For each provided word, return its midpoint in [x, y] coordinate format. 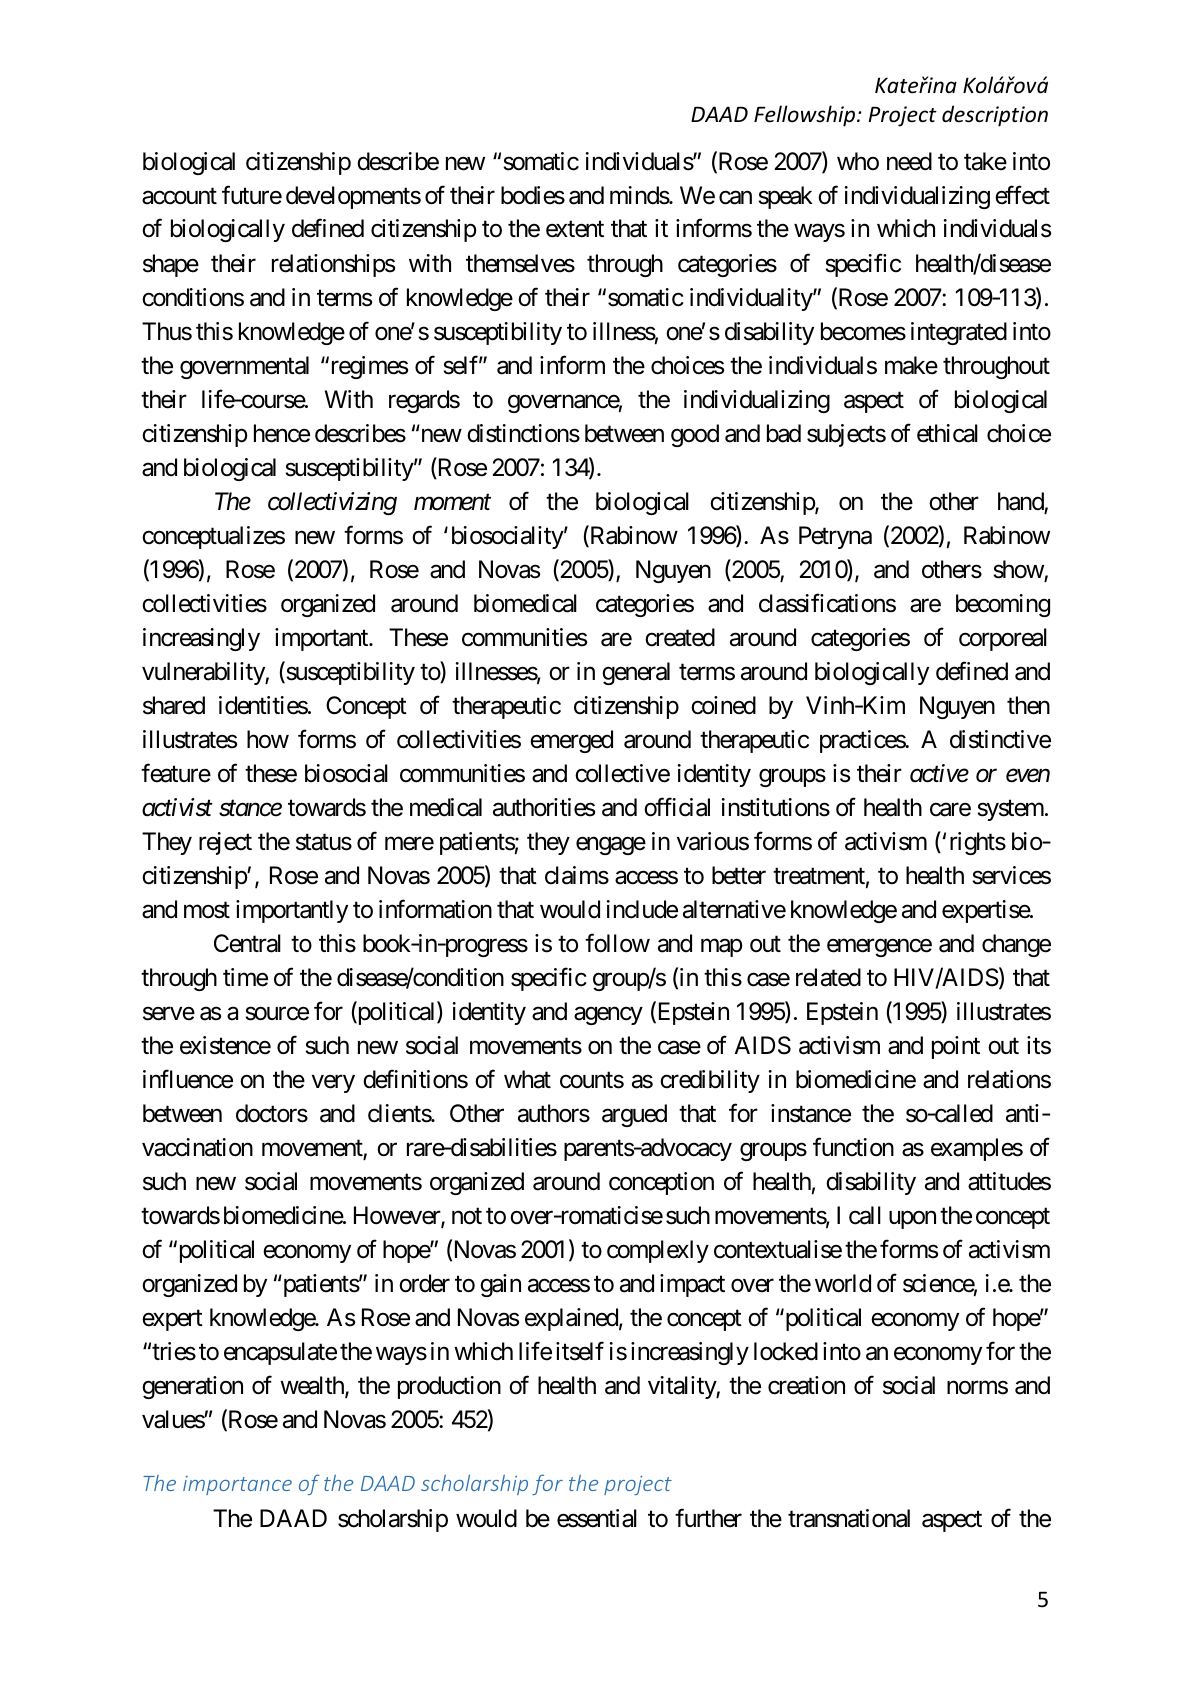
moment [452, 503]
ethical [947, 433]
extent [575, 230]
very [333, 1084]
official [677, 807]
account [179, 196]
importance [237, 1485]
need [909, 161]
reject [225, 843]
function [853, 1147]
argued [634, 1115]
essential [597, 1518]
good [695, 435]
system [1010, 810]
